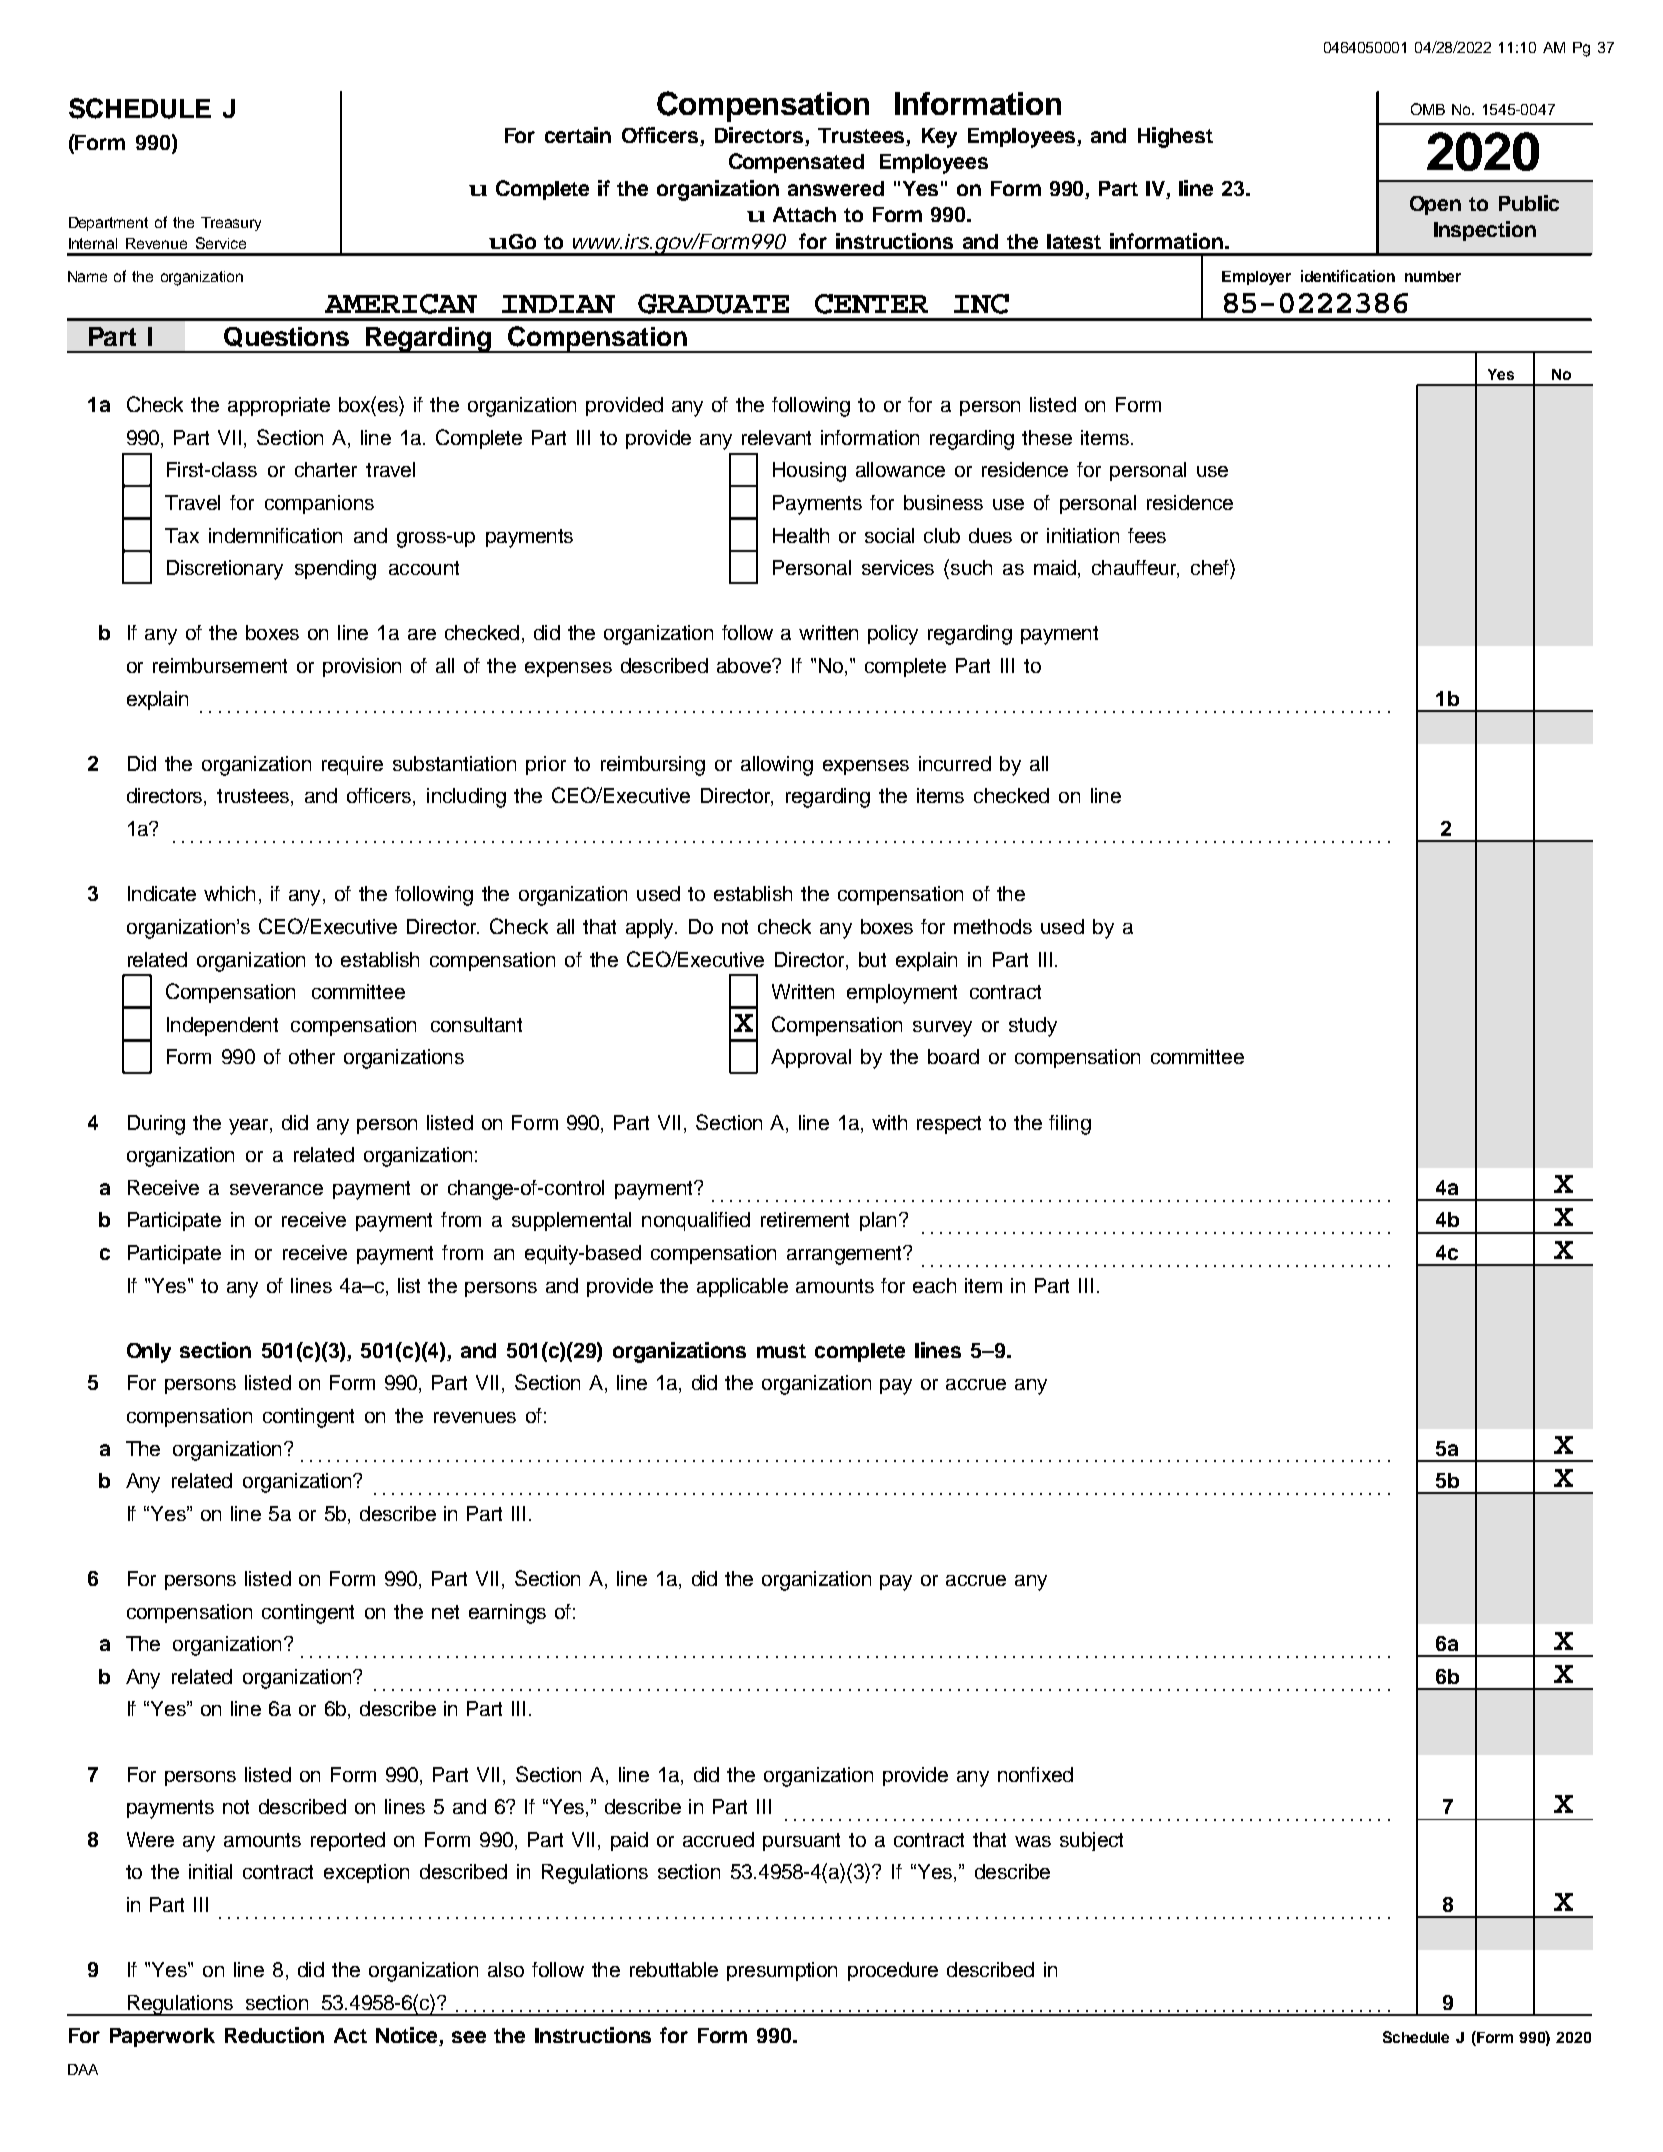 The height and width of the image is (2152, 1663). I want to click on subject, so click(1091, 1841).
